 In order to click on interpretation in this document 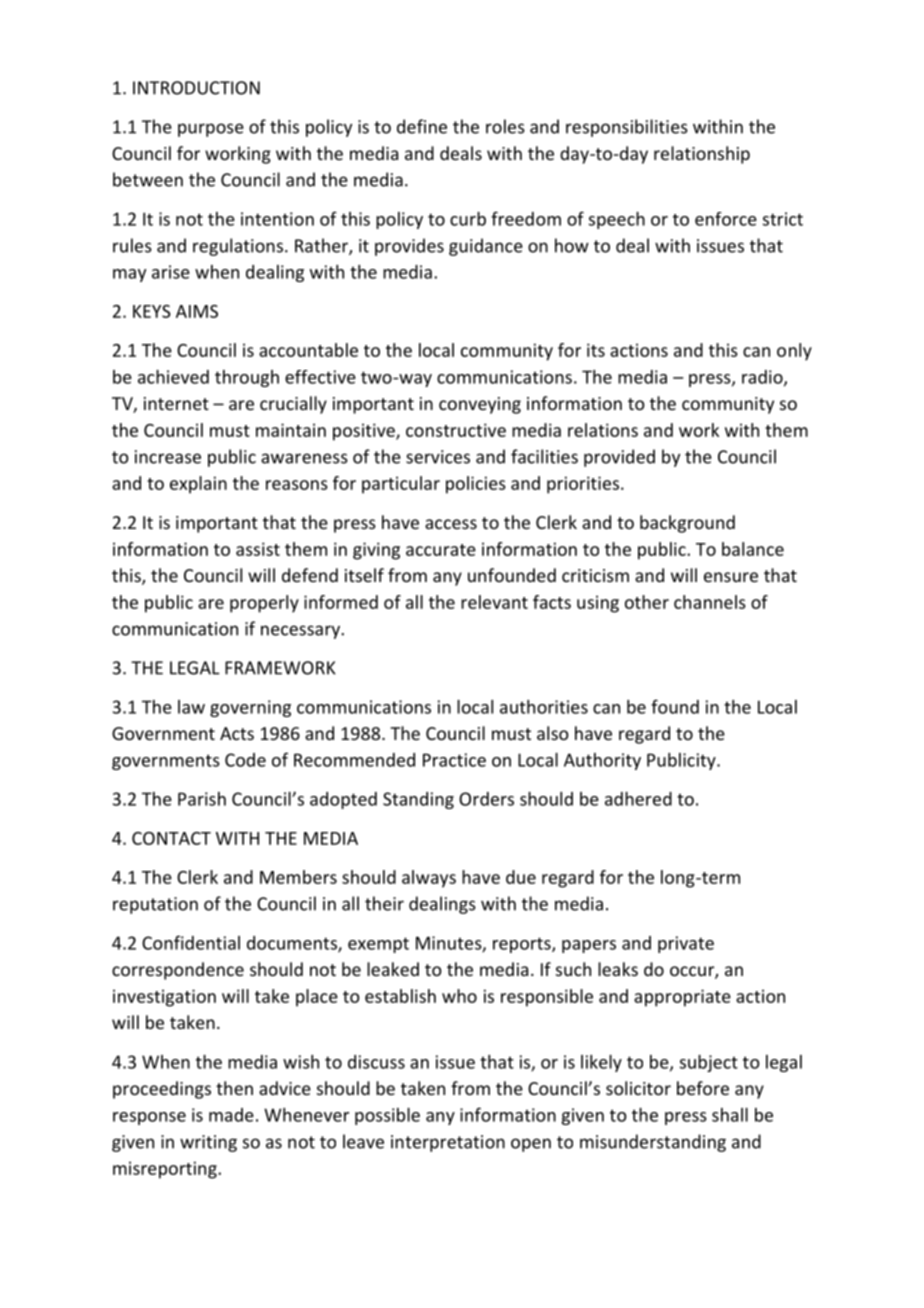, I will do `click(448, 1143)`.
